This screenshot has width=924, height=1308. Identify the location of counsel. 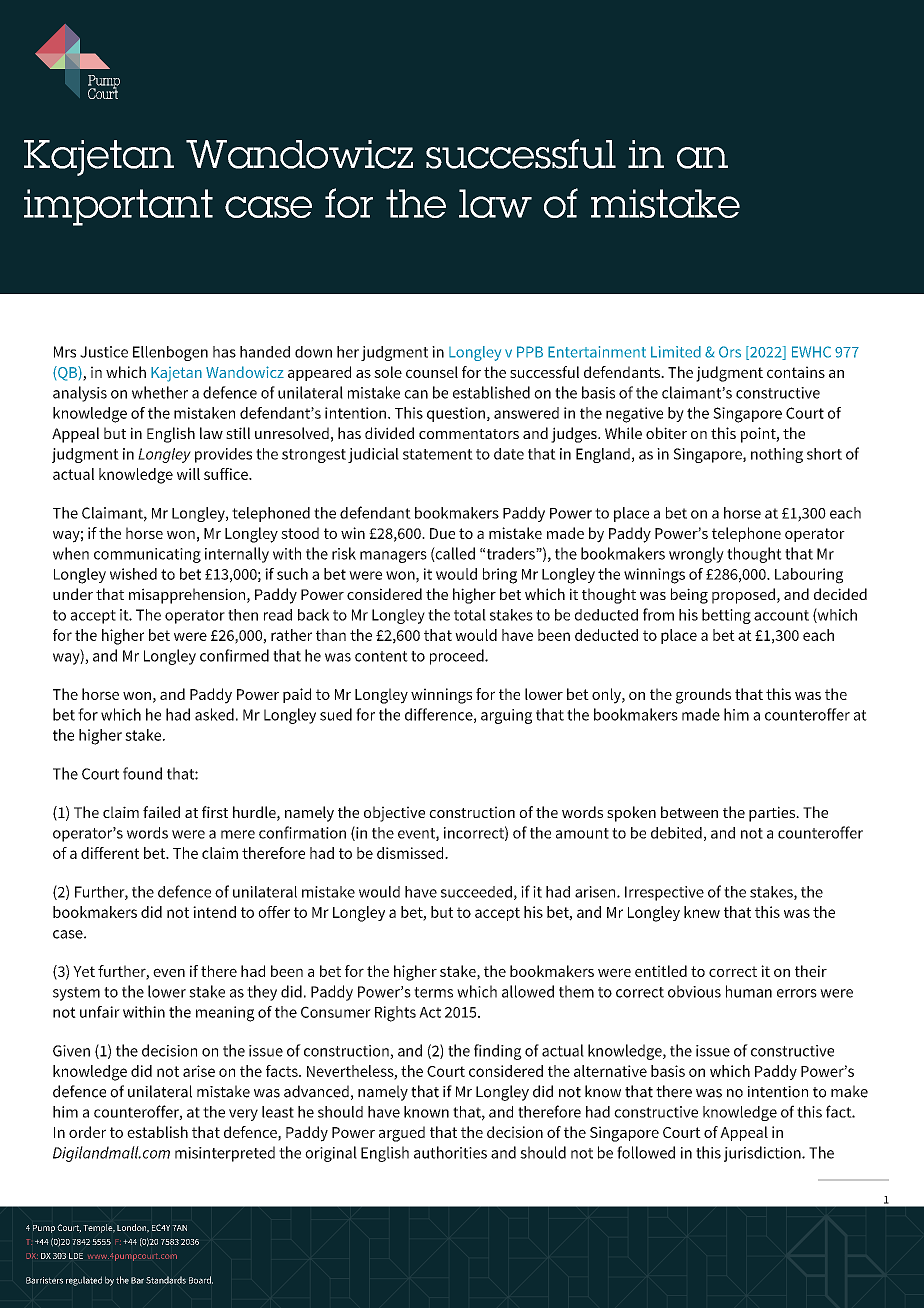
(432, 372).
